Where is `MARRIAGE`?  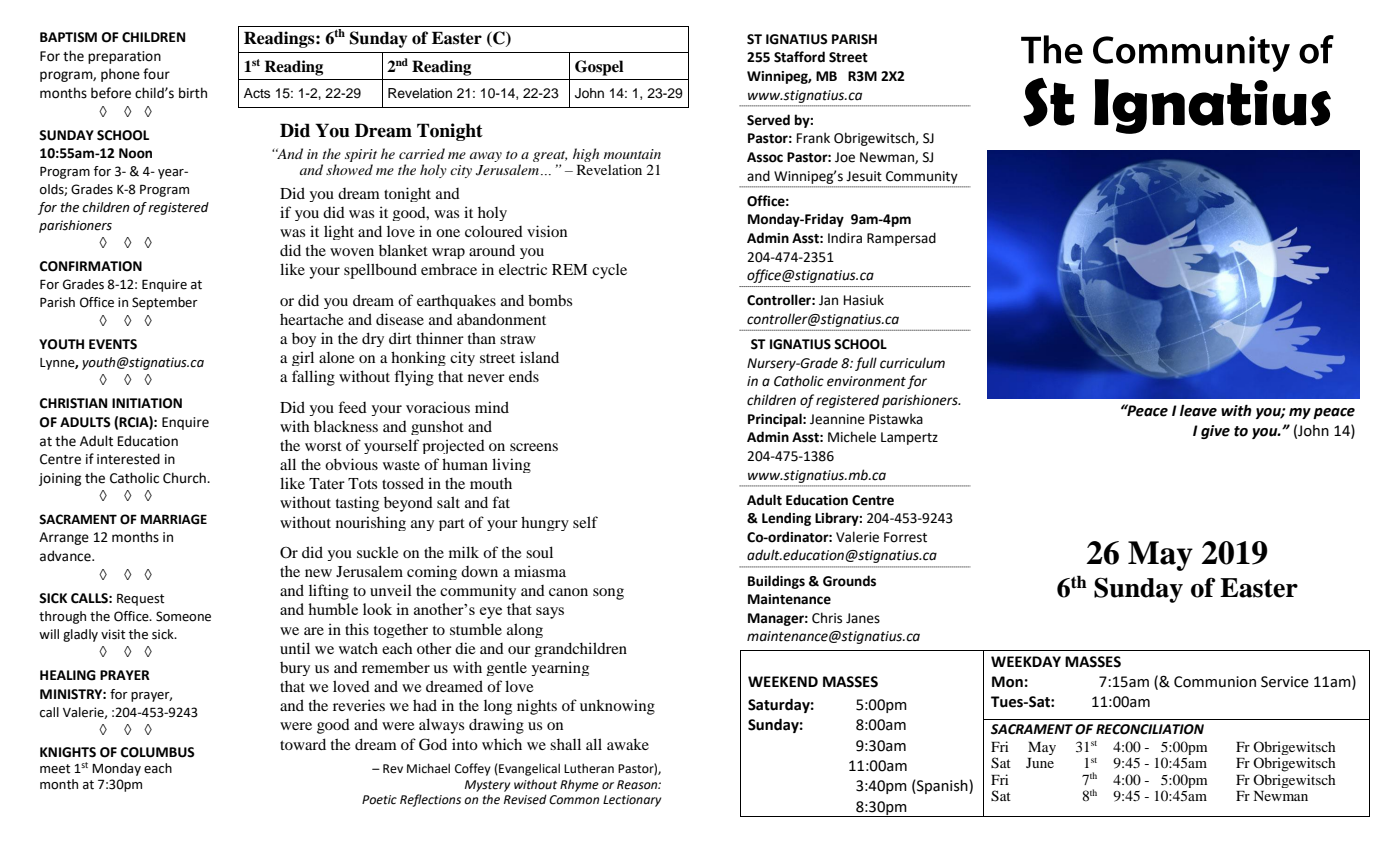
MARRIAGE is located at coordinates (174, 519).
